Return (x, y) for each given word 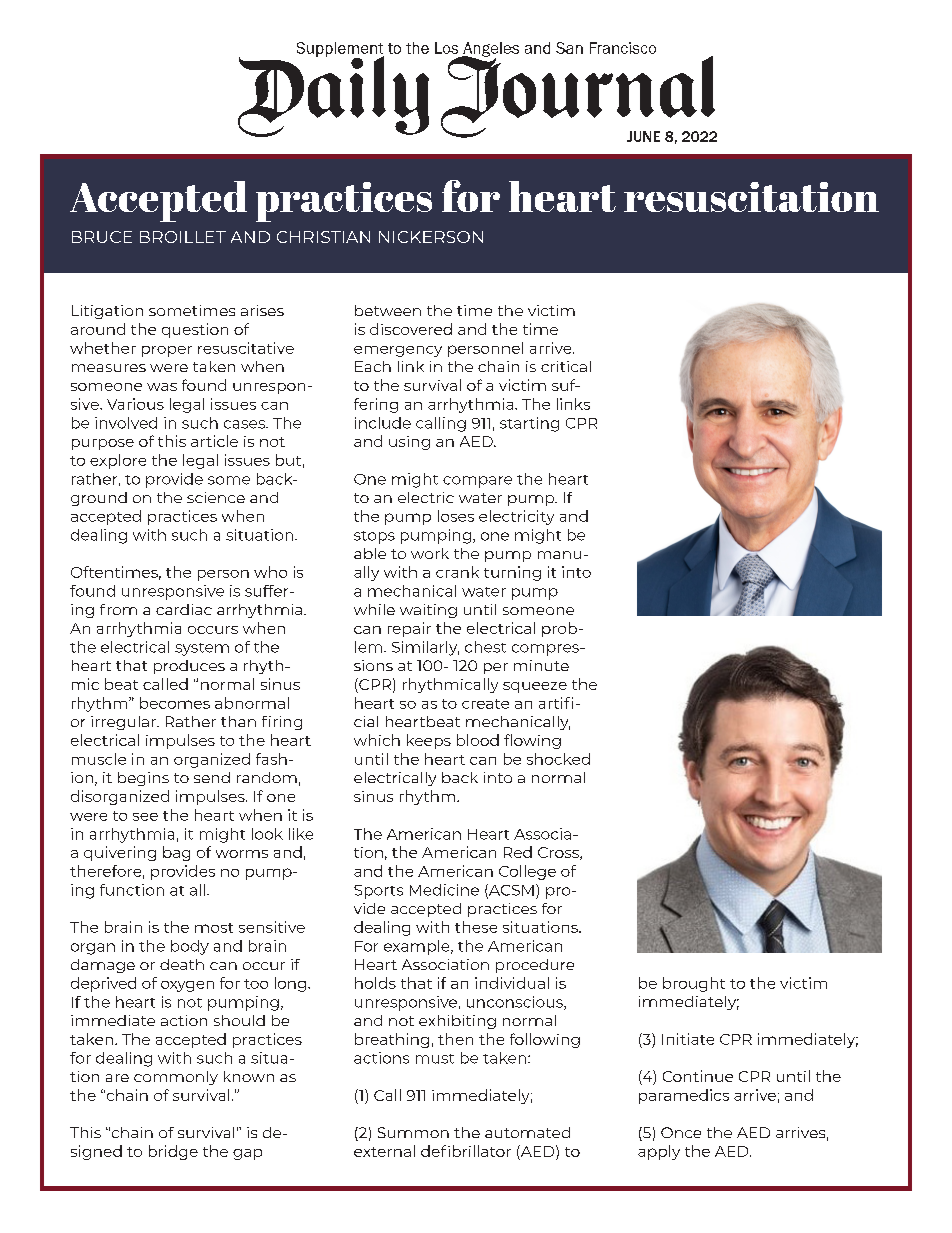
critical (566, 366)
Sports (378, 892)
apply (659, 1152)
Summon (413, 1132)
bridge (173, 1152)
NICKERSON (431, 237)
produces (189, 667)
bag (176, 853)
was (162, 387)
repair (409, 629)
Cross (559, 853)
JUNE (643, 136)
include (383, 423)
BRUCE (102, 237)
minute (541, 665)
